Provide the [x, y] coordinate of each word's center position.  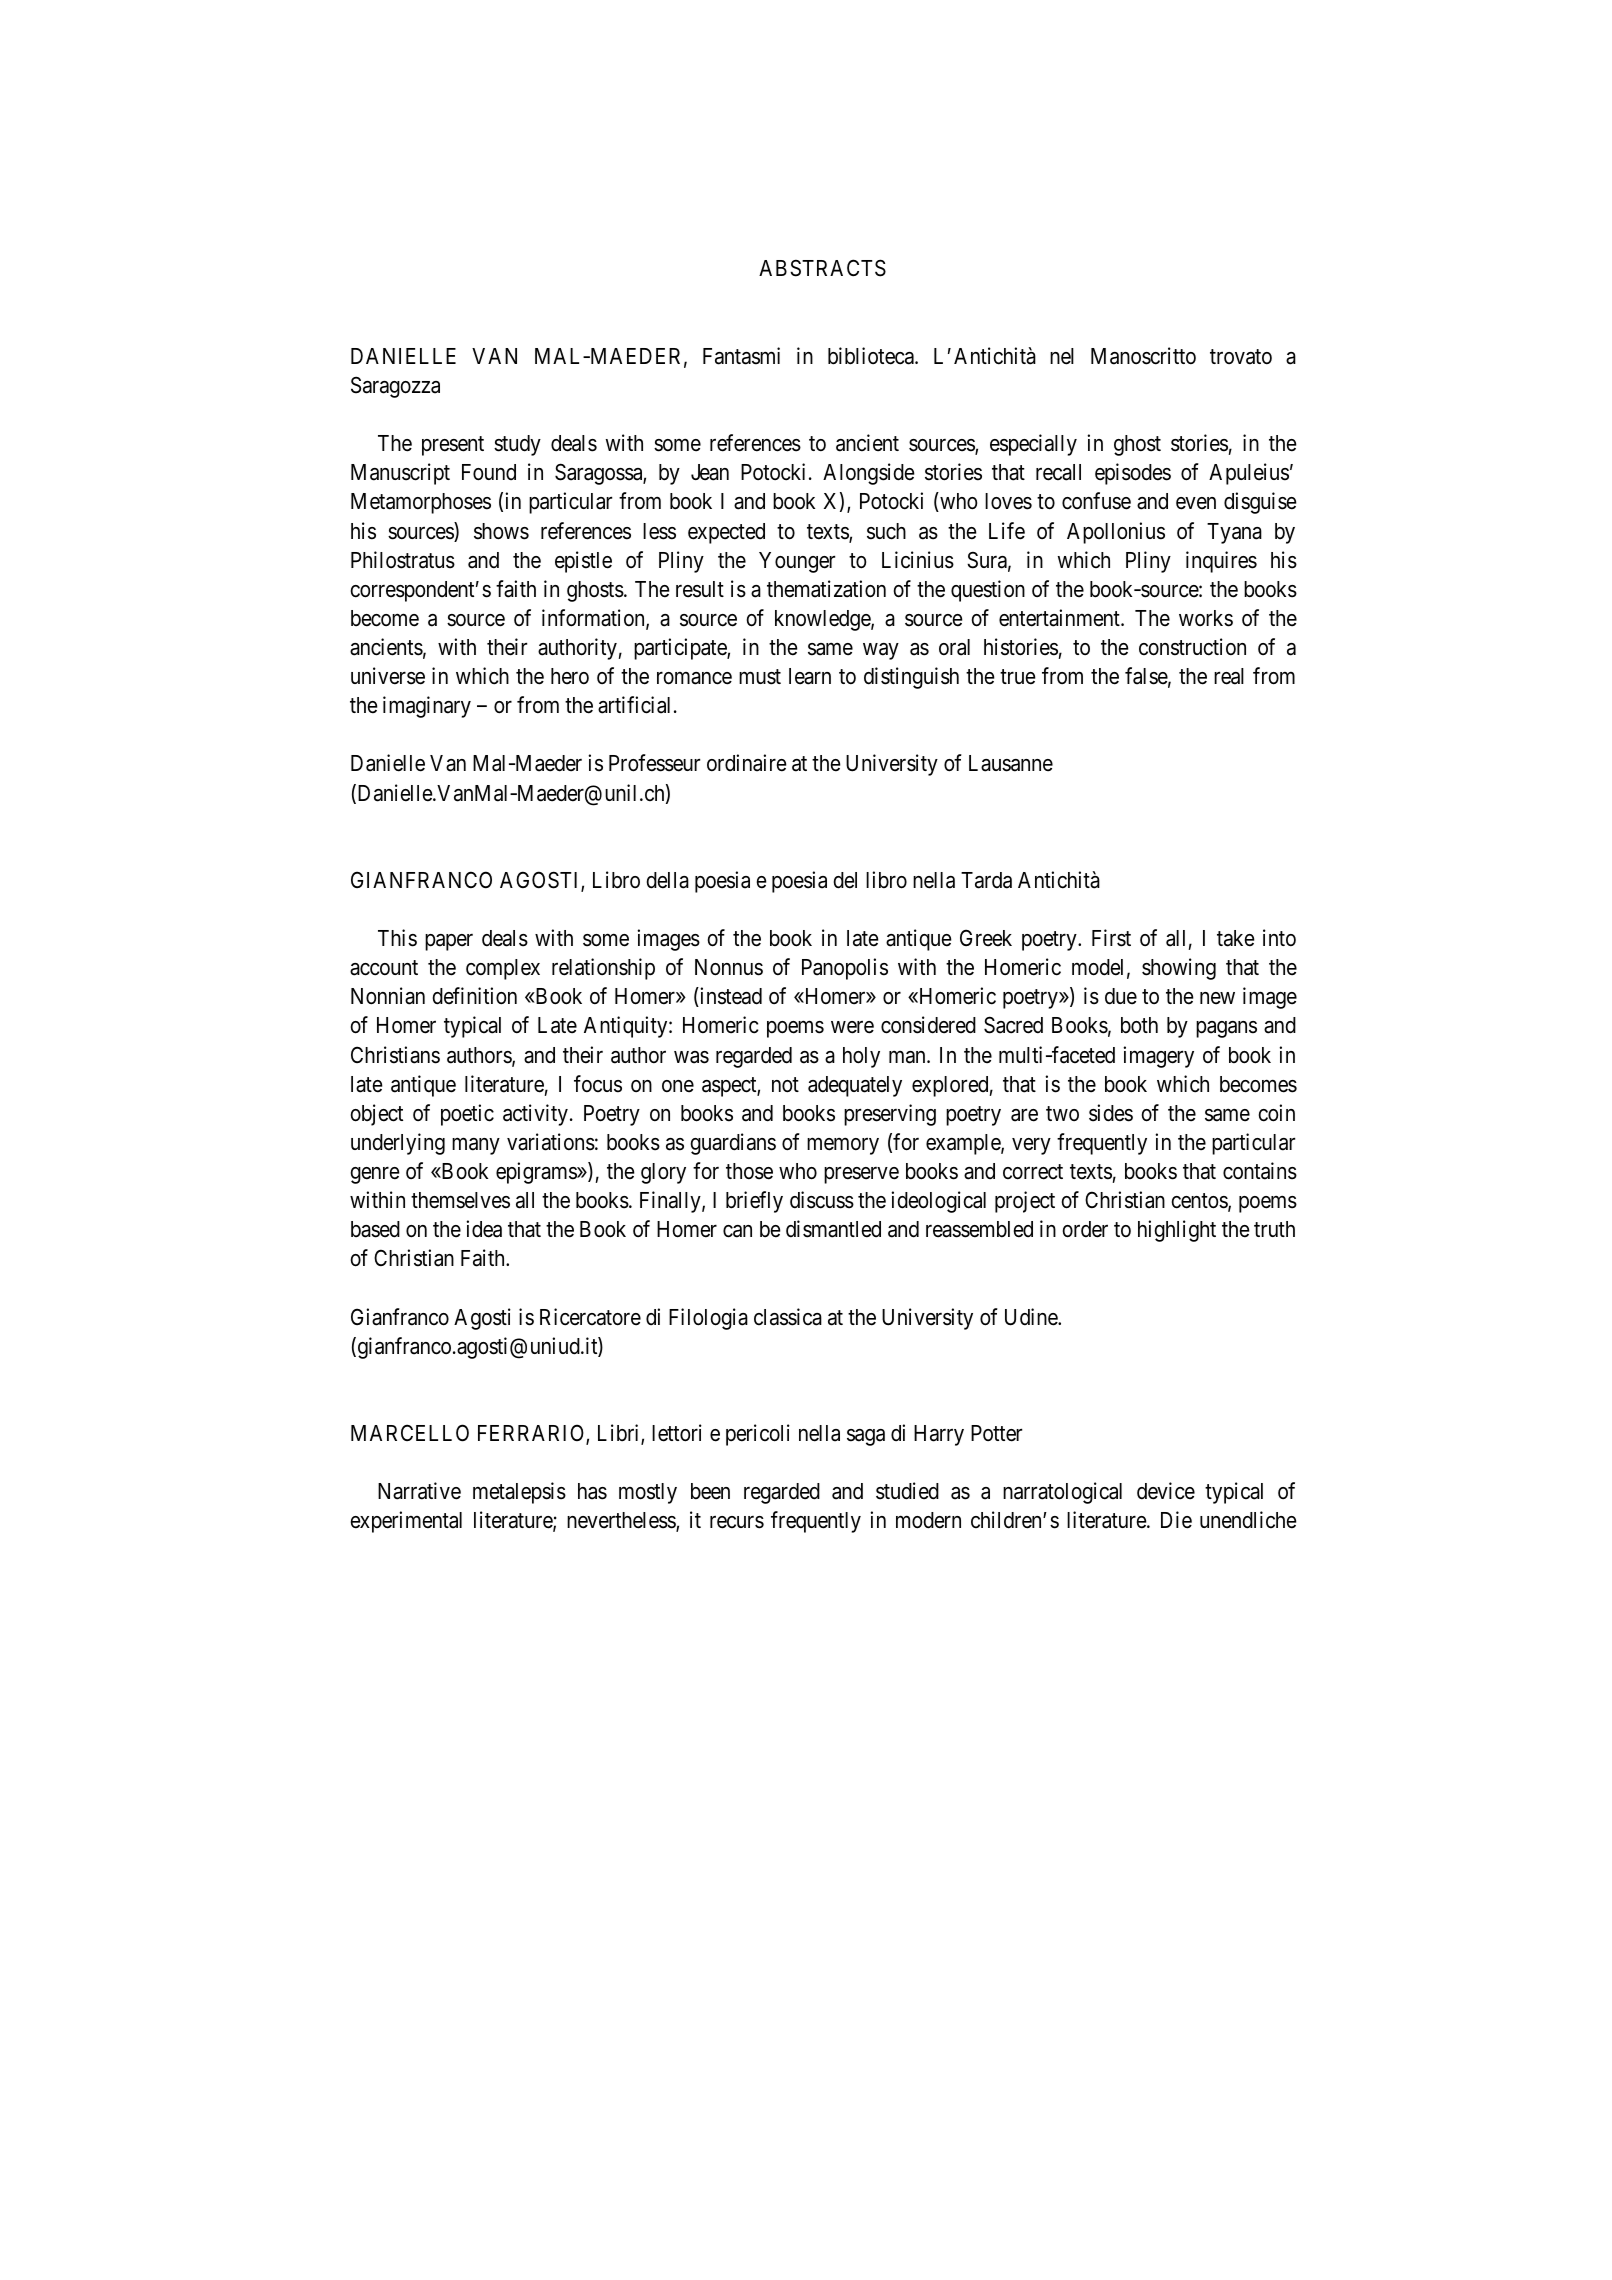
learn [810, 676]
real [1229, 676]
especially [1033, 445]
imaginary [427, 707]
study [517, 445]
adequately [855, 1086]
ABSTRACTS [822, 268]
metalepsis [519, 1493]
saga [866, 1437]
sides [1111, 1113]
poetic [467, 1115]
